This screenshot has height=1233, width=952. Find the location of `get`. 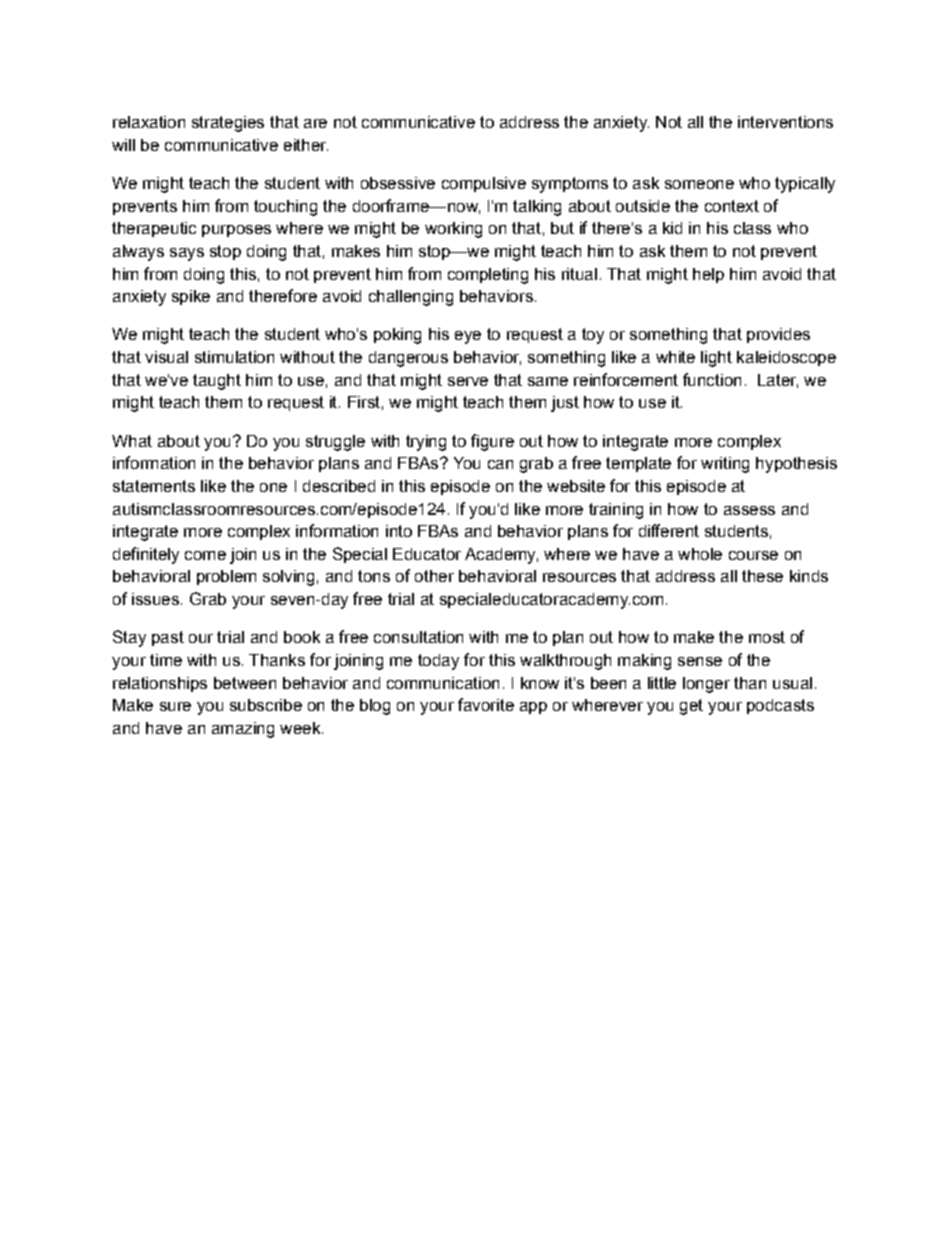

get is located at coordinates (691, 707).
